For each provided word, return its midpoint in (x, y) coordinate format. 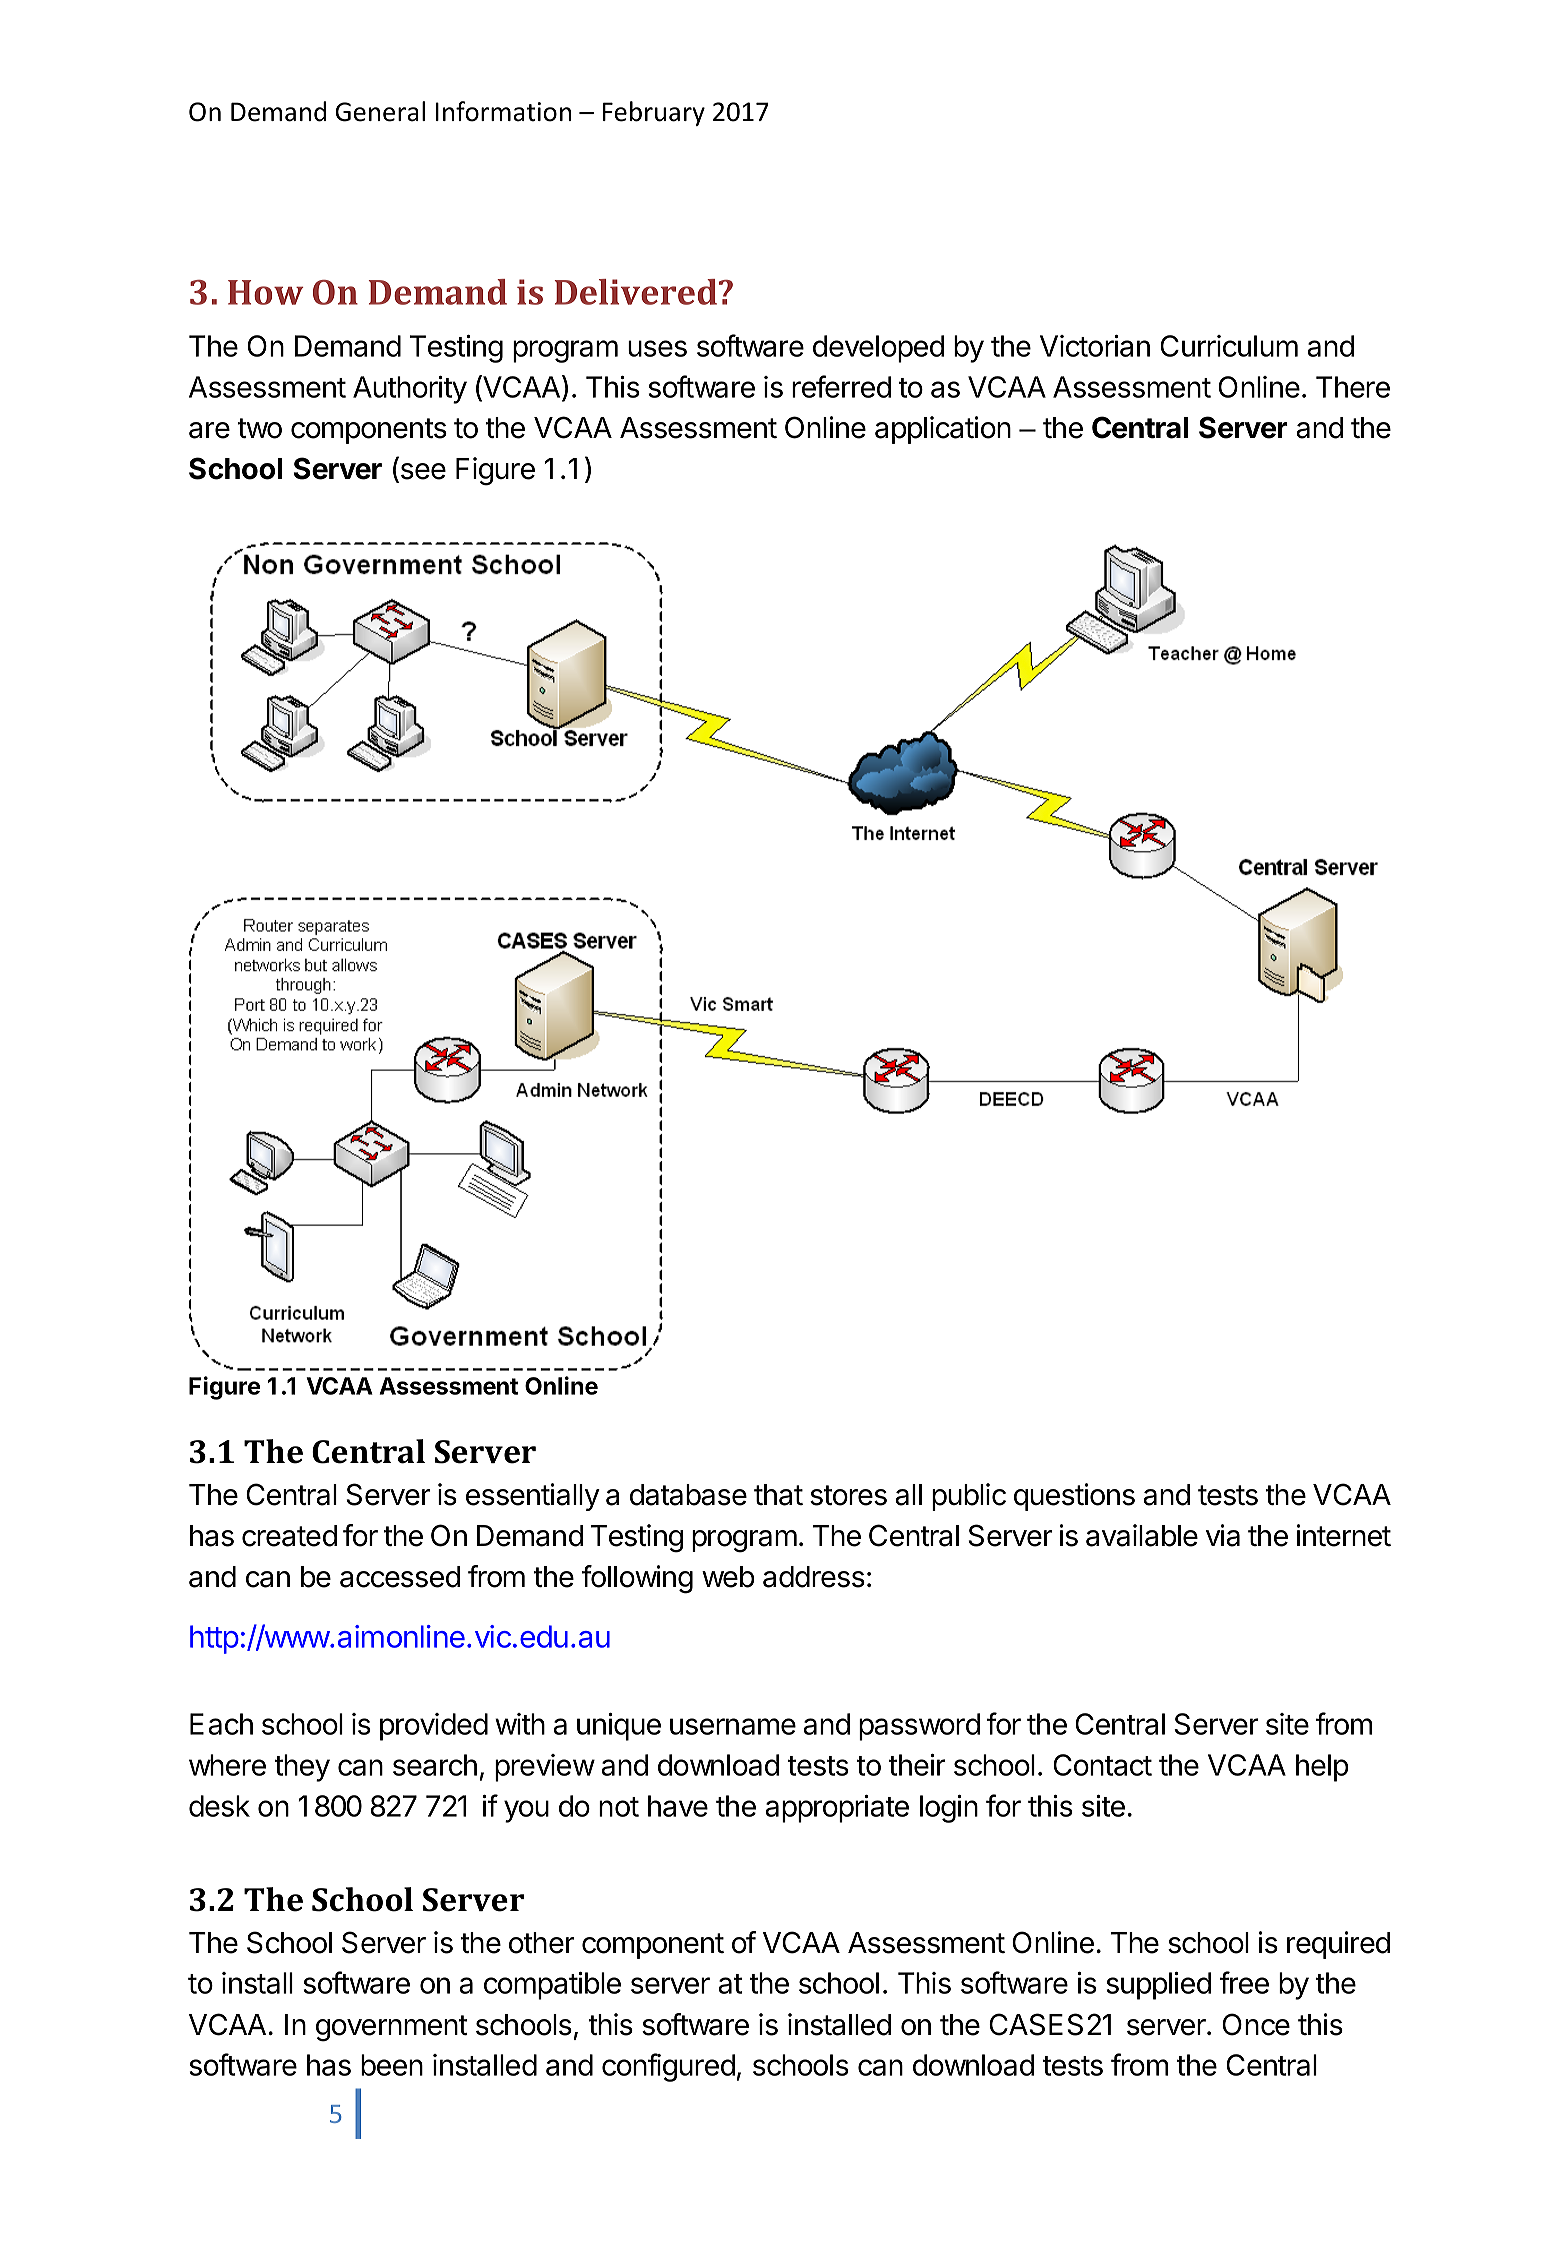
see (422, 472)
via (1223, 1535)
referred (841, 386)
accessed (400, 1577)
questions (1074, 1497)
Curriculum (1229, 346)
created (289, 1536)
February (654, 113)
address (814, 1577)
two (259, 428)
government (392, 2028)
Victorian (1095, 346)
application (943, 430)
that (778, 1495)
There (1353, 387)
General (380, 111)
